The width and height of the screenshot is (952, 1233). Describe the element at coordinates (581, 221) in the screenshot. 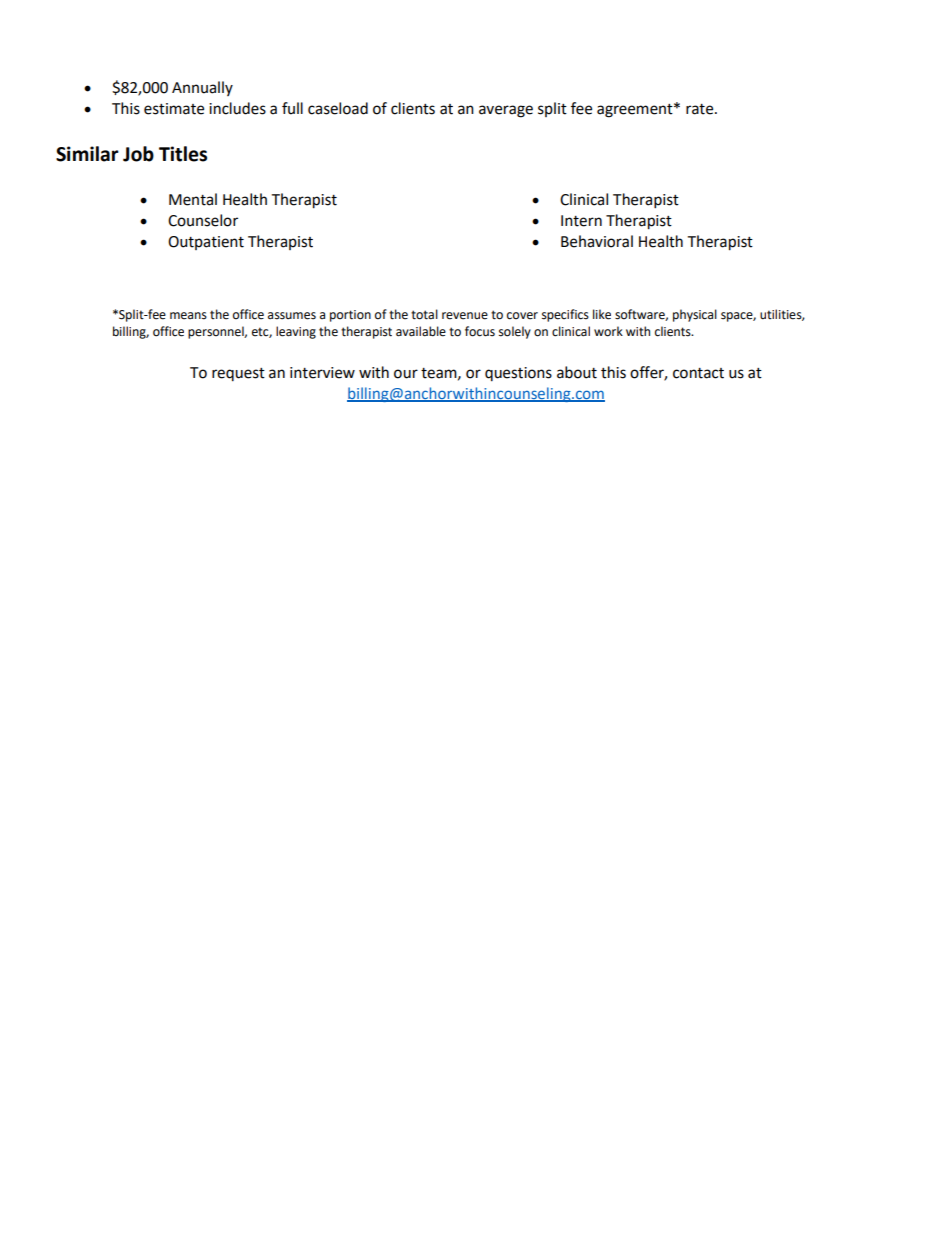

I see `Intern` at that location.
